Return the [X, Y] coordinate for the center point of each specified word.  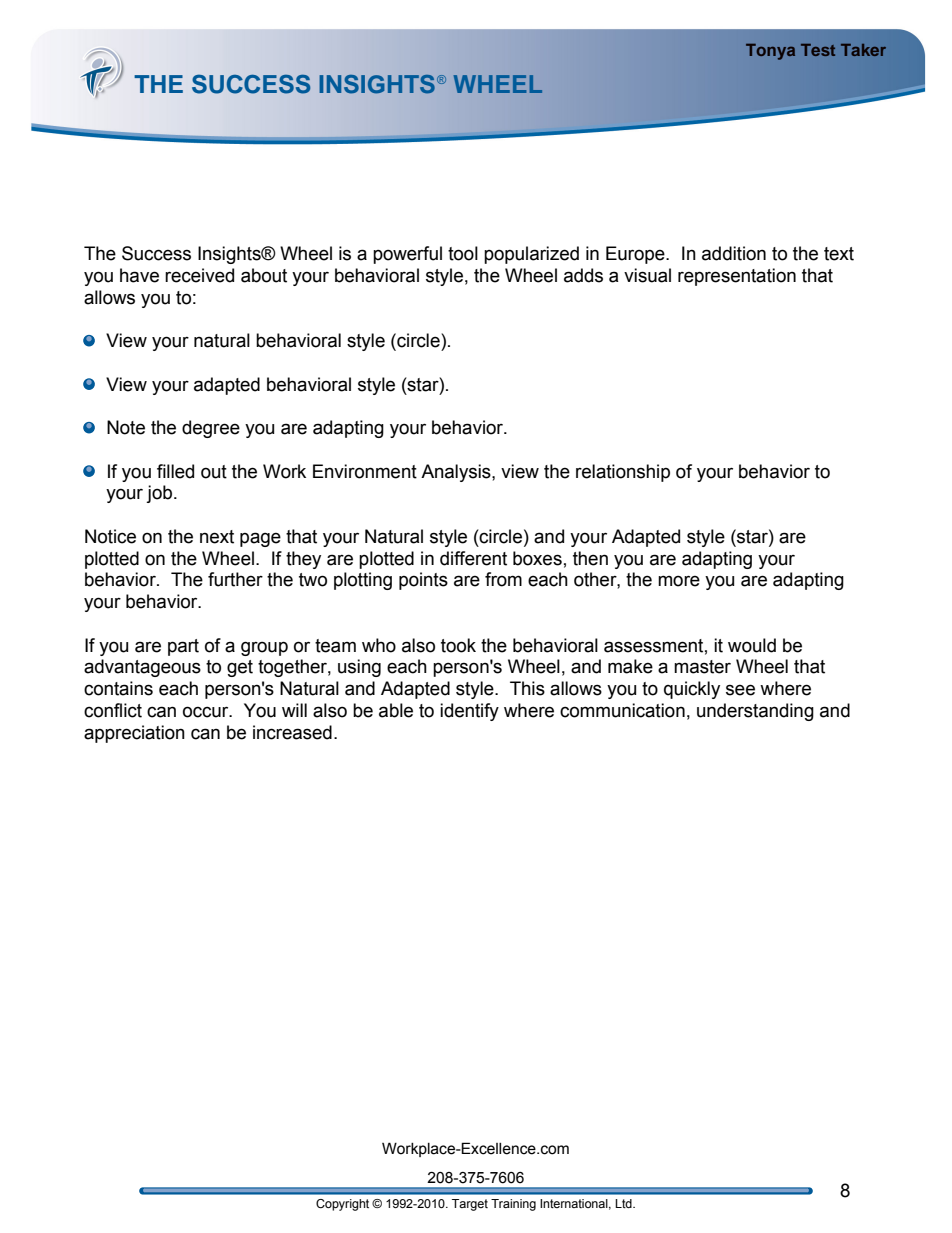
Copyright [342, 1205]
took [458, 645]
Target [470, 1205]
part [183, 647]
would [752, 645]
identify [469, 712]
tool [463, 253]
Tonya [770, 52]
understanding [755, 712]
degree [211, 429]
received [199, 275]
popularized [531, 255]
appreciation [134, 734]
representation [737, 277]
